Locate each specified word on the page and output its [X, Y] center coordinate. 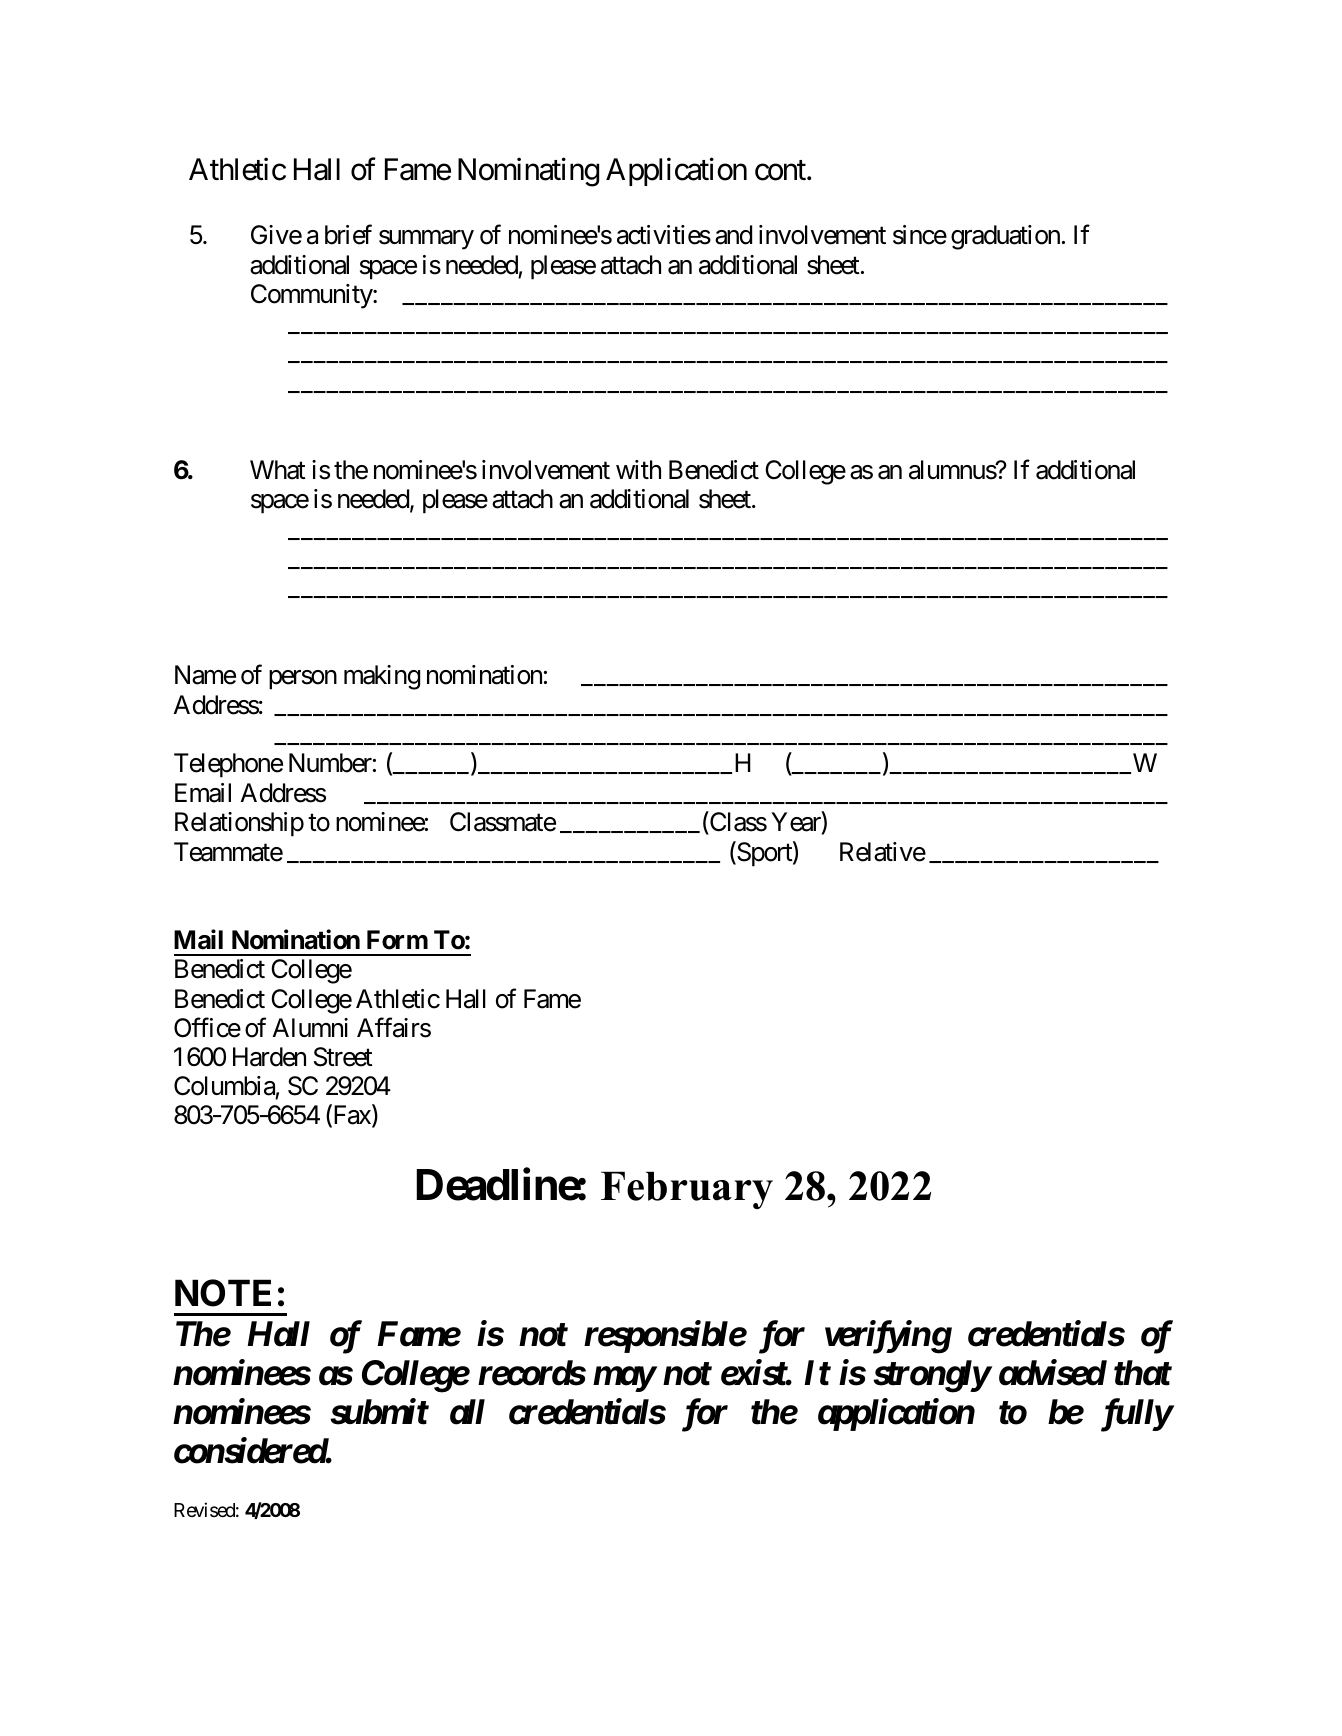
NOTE [223, 1293]
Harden [269, 1057]
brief [348, 235]
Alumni [310, 1027]
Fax [352, 1117]
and [733, 235]
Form [397, 940]
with [638, 469]
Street [343, 1057]
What [278, 470]
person [303, 680]
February [687, 1190]
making [382, 677]
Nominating [528, 172]
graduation [1005, 237]
